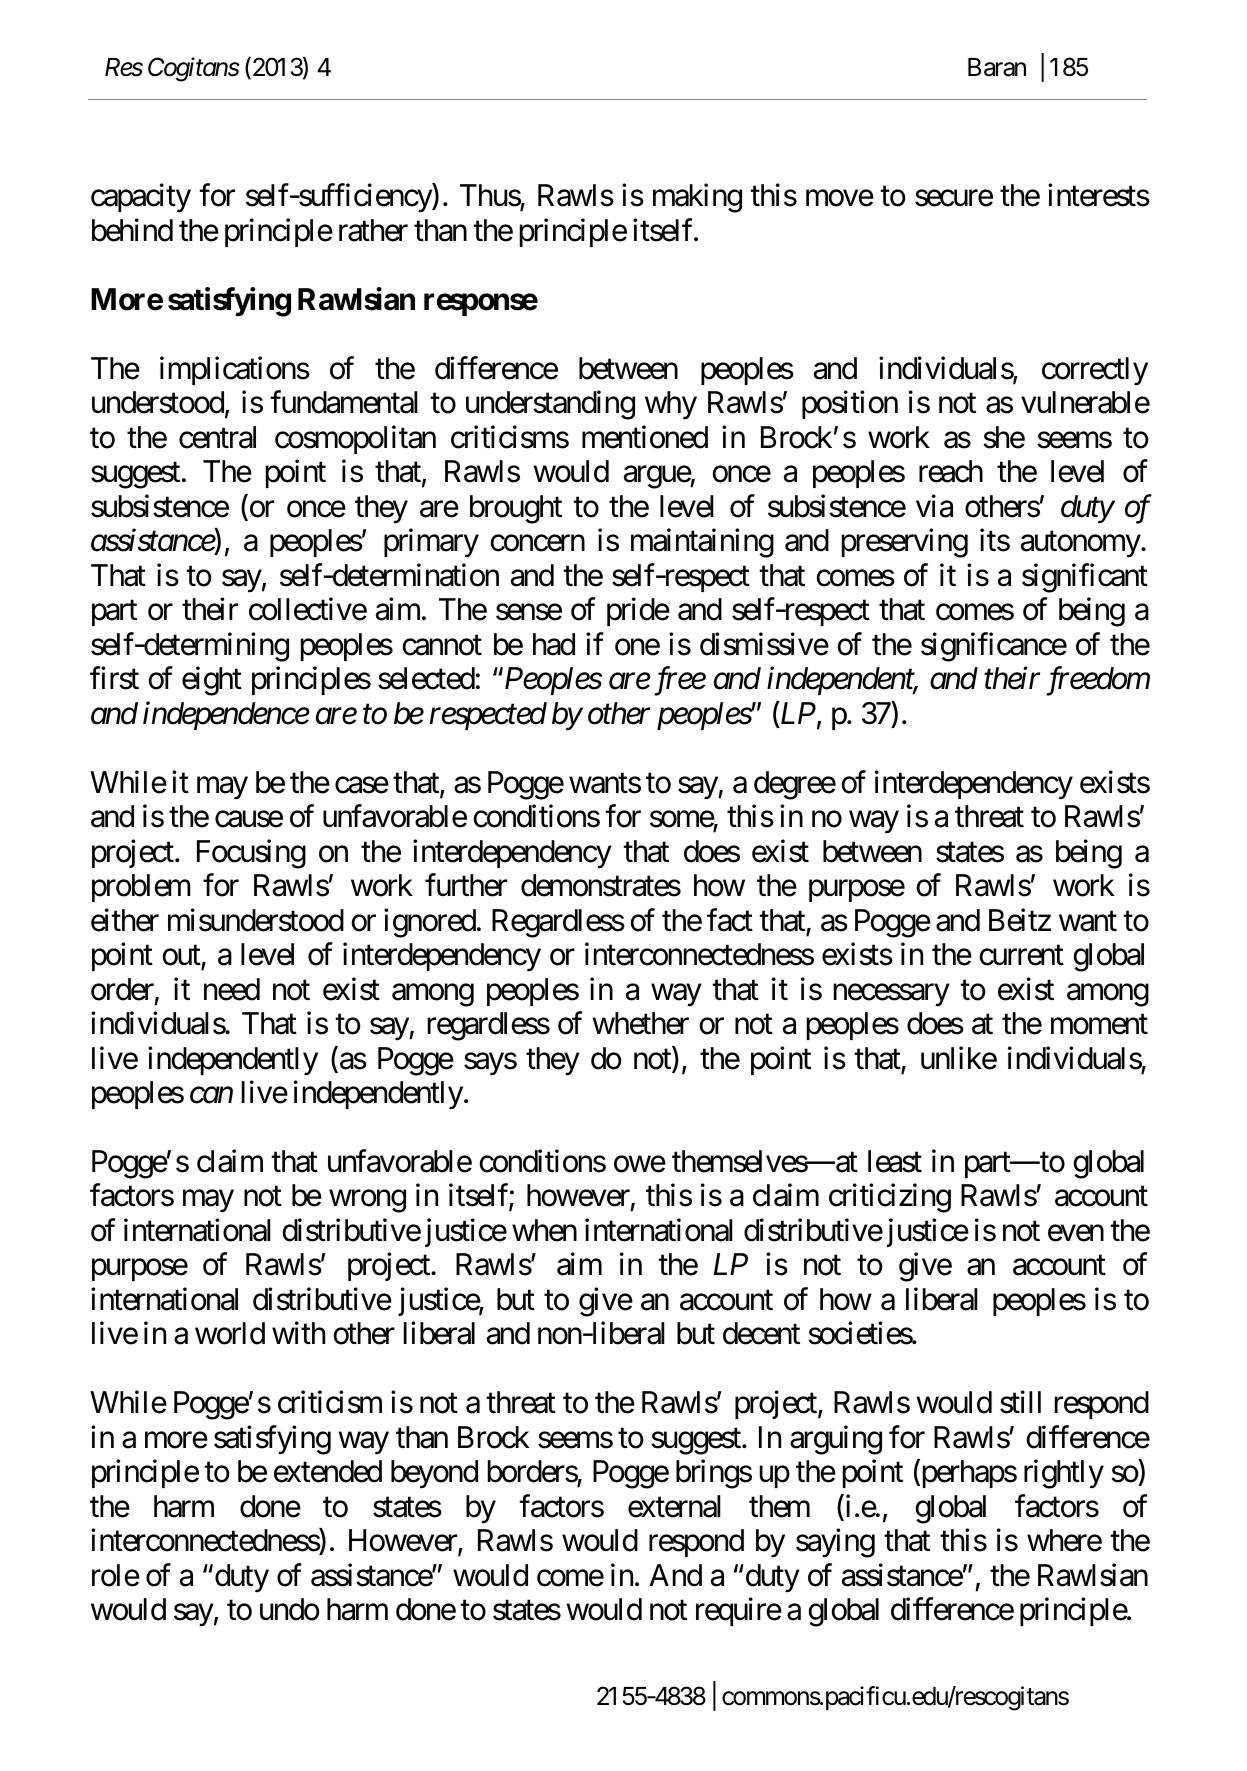  Describe the element at coordinates (1064, 1474) in the document. I see `rightly` at that location.
